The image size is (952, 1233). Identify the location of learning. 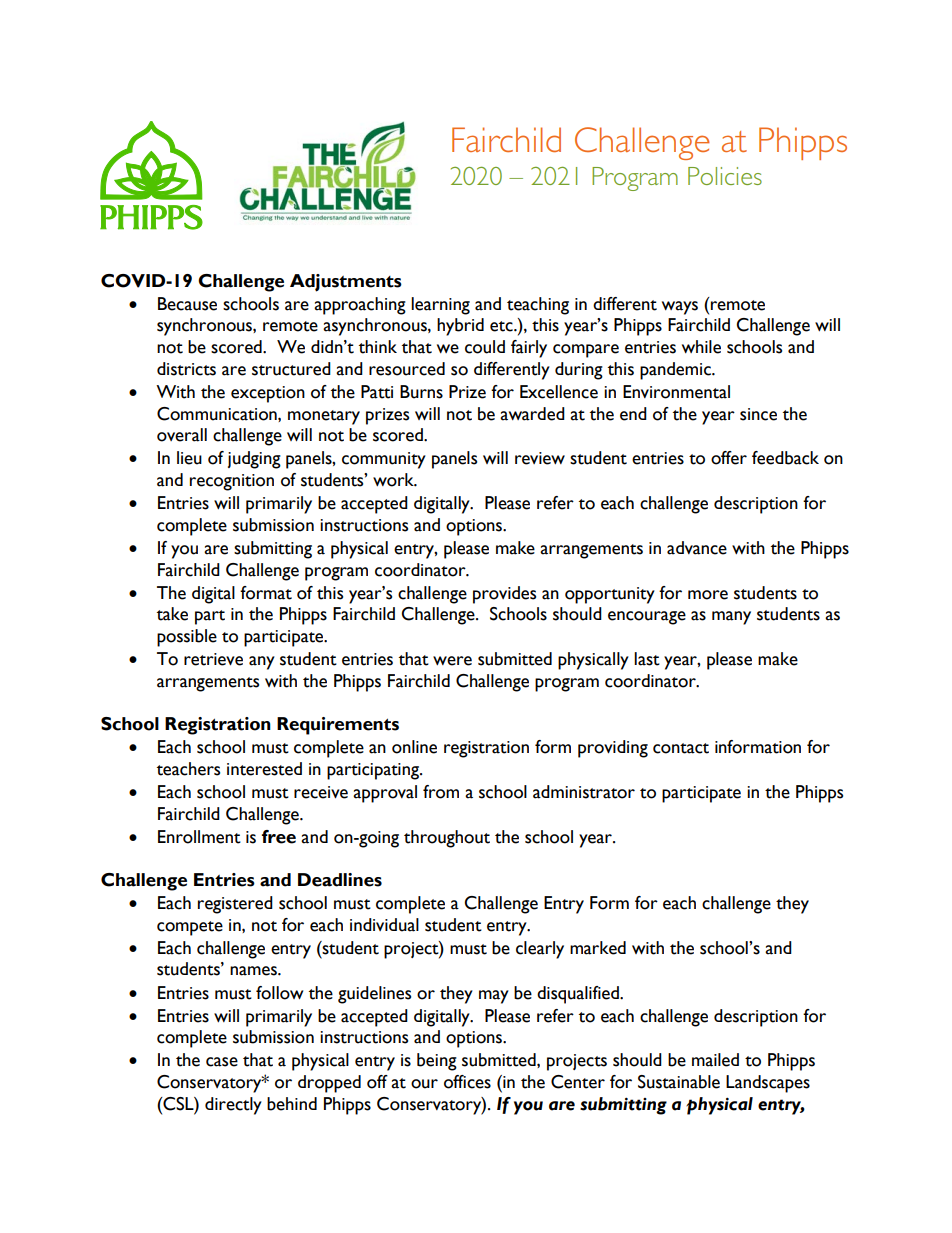
(440, 306).
